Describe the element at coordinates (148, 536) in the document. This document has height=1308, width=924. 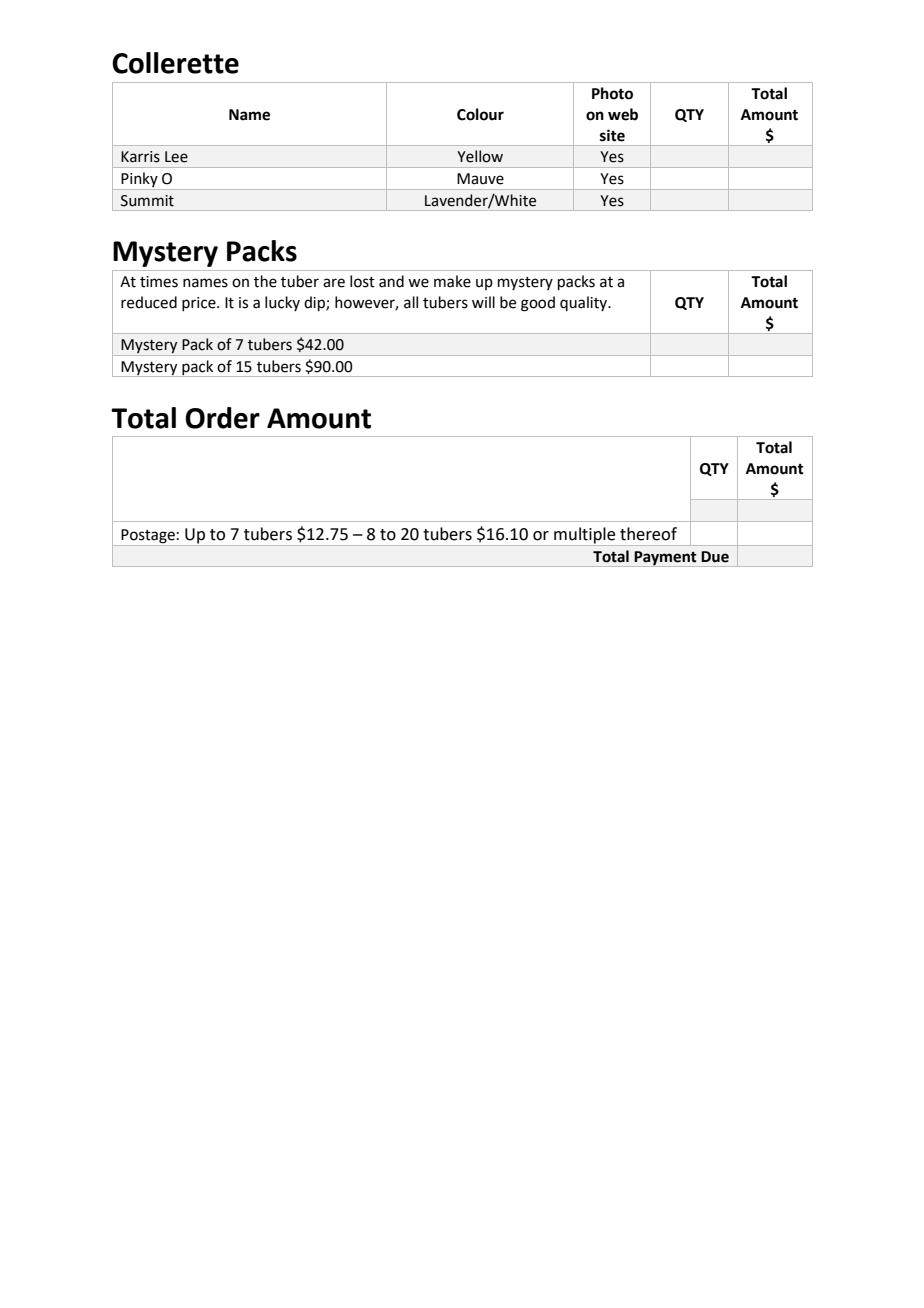
I see `Postage` at that location.
